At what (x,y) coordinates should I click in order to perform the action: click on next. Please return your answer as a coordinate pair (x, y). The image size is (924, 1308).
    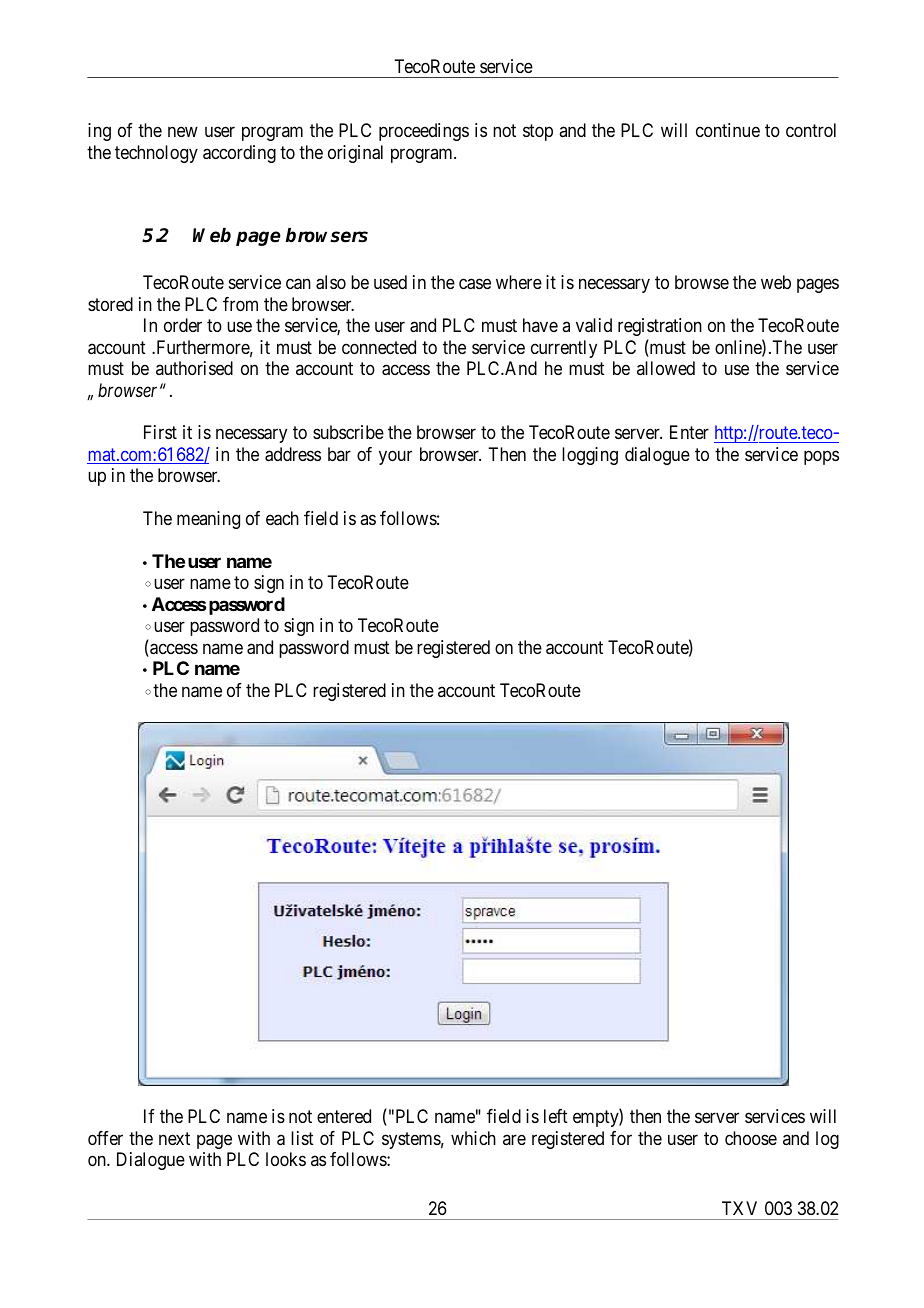
    Looking at the image, I should click on (174, 1138).
